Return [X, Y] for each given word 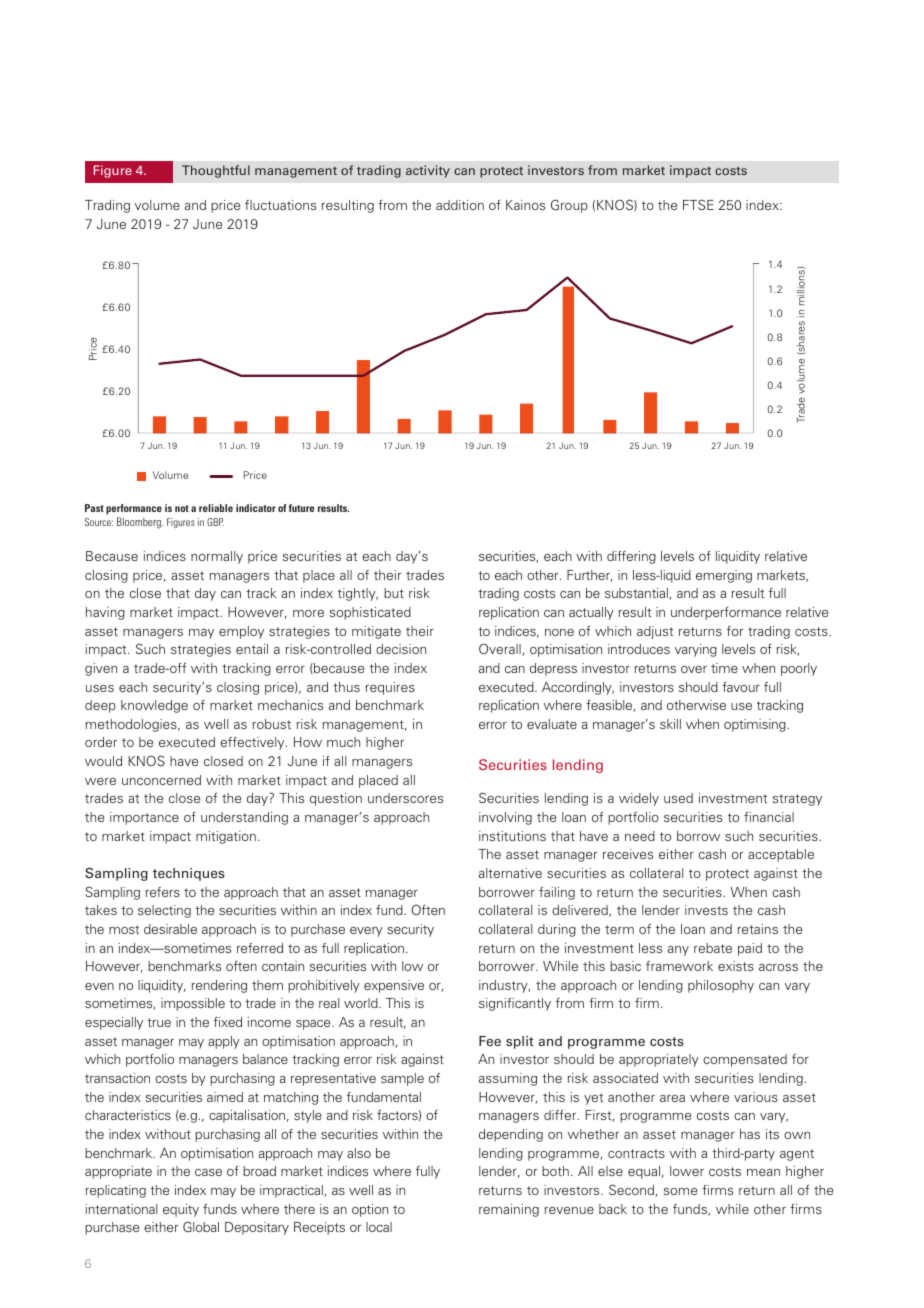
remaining [509, 1210]
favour [741, 687]
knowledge [154, 706]
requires [390, 688]
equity [181, 1210]
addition [460, 205]
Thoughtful [216, 171]
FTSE [698, 204]
